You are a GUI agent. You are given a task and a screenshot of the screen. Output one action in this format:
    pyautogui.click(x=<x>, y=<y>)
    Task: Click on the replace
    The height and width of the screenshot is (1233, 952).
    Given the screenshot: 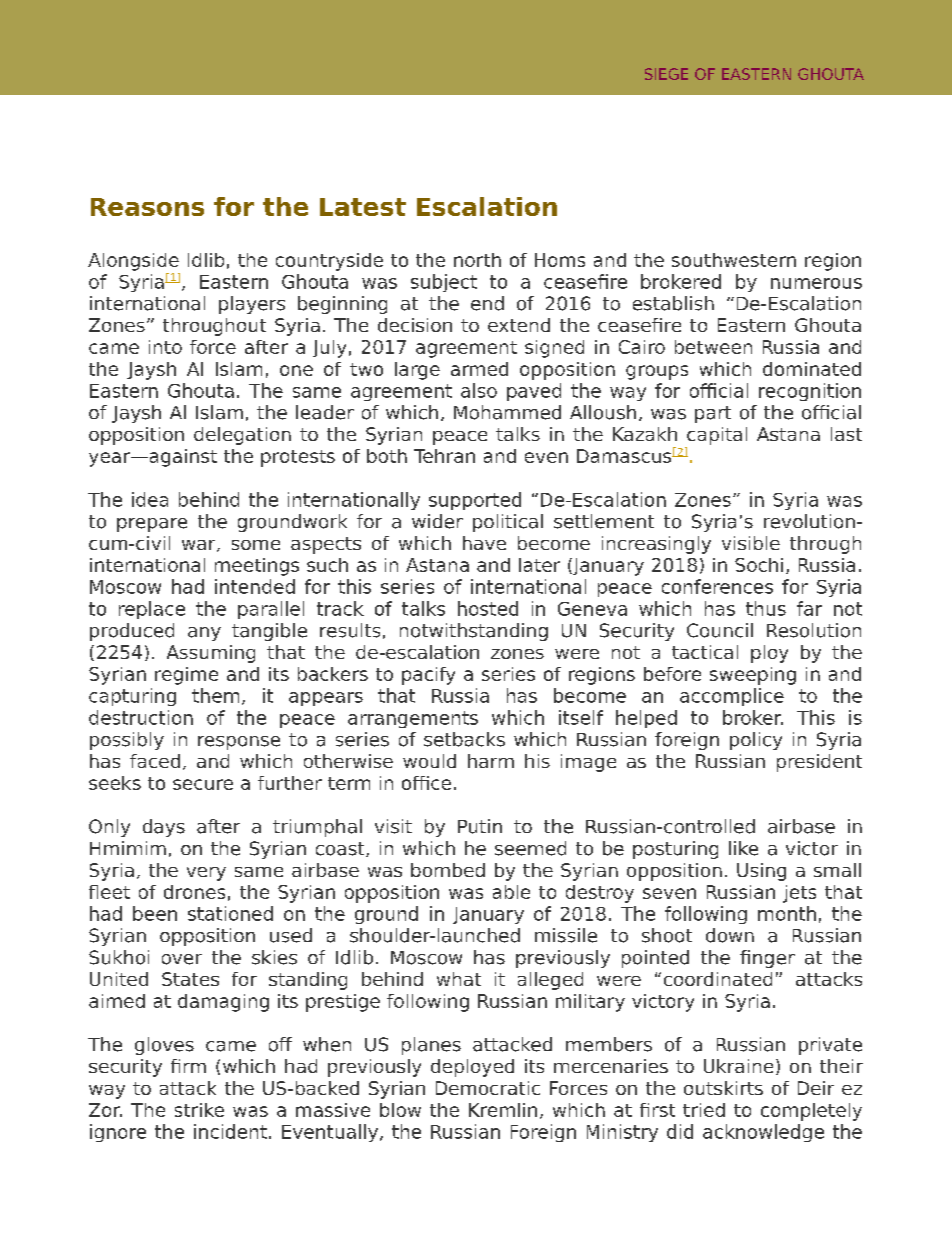 What is the action you would take?
    pyautogui.click(x=152, y=610)
